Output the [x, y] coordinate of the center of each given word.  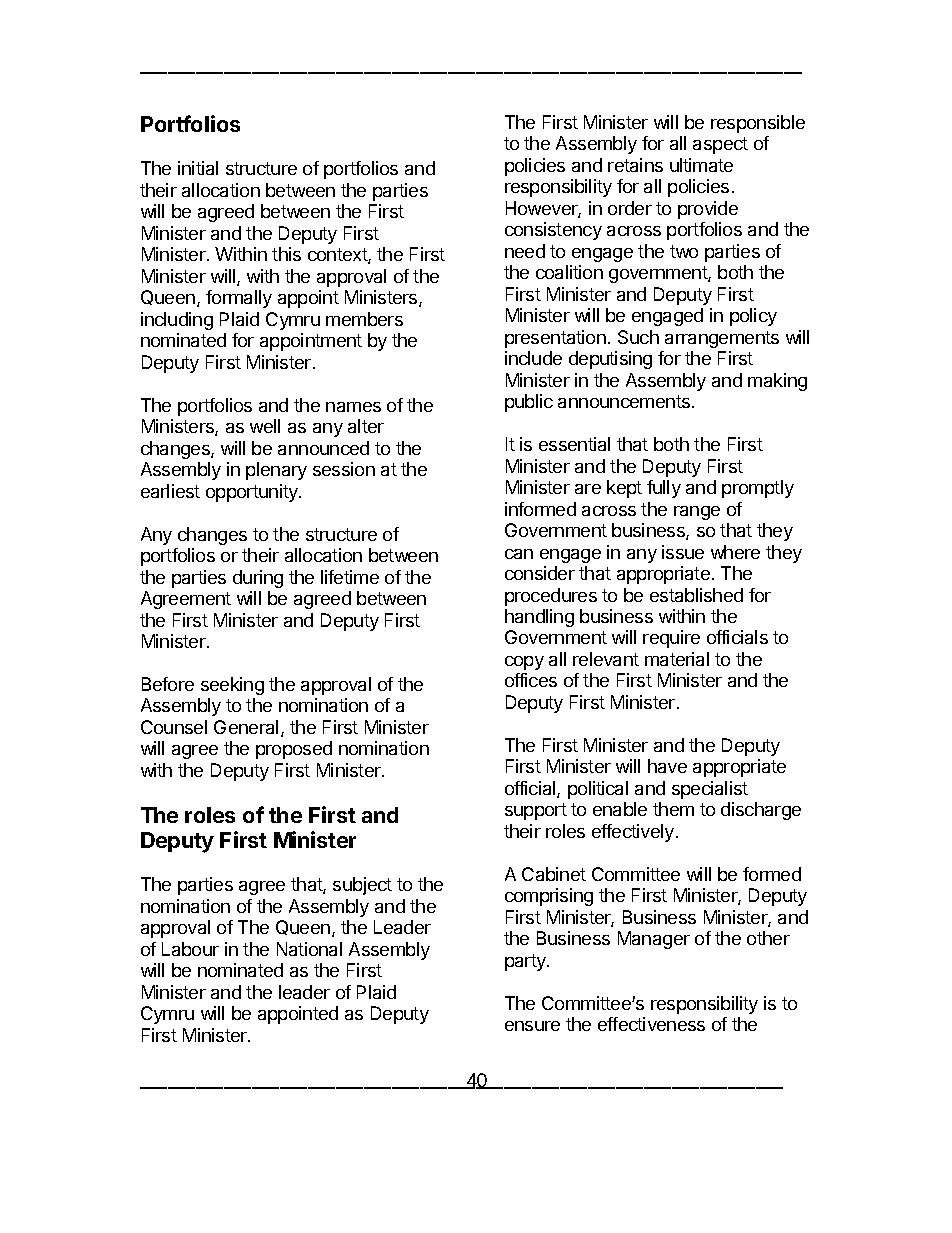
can [519, 554]
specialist [710, 790]
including [177, 321]
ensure [532, 1026]
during [258, 579]
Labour [190, 949]
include [533, 358]
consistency [553, 231]
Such [638, 337]
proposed [294, 750]
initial [198, 168]
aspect [720, 145]
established [696, 595]
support [536, 811]
